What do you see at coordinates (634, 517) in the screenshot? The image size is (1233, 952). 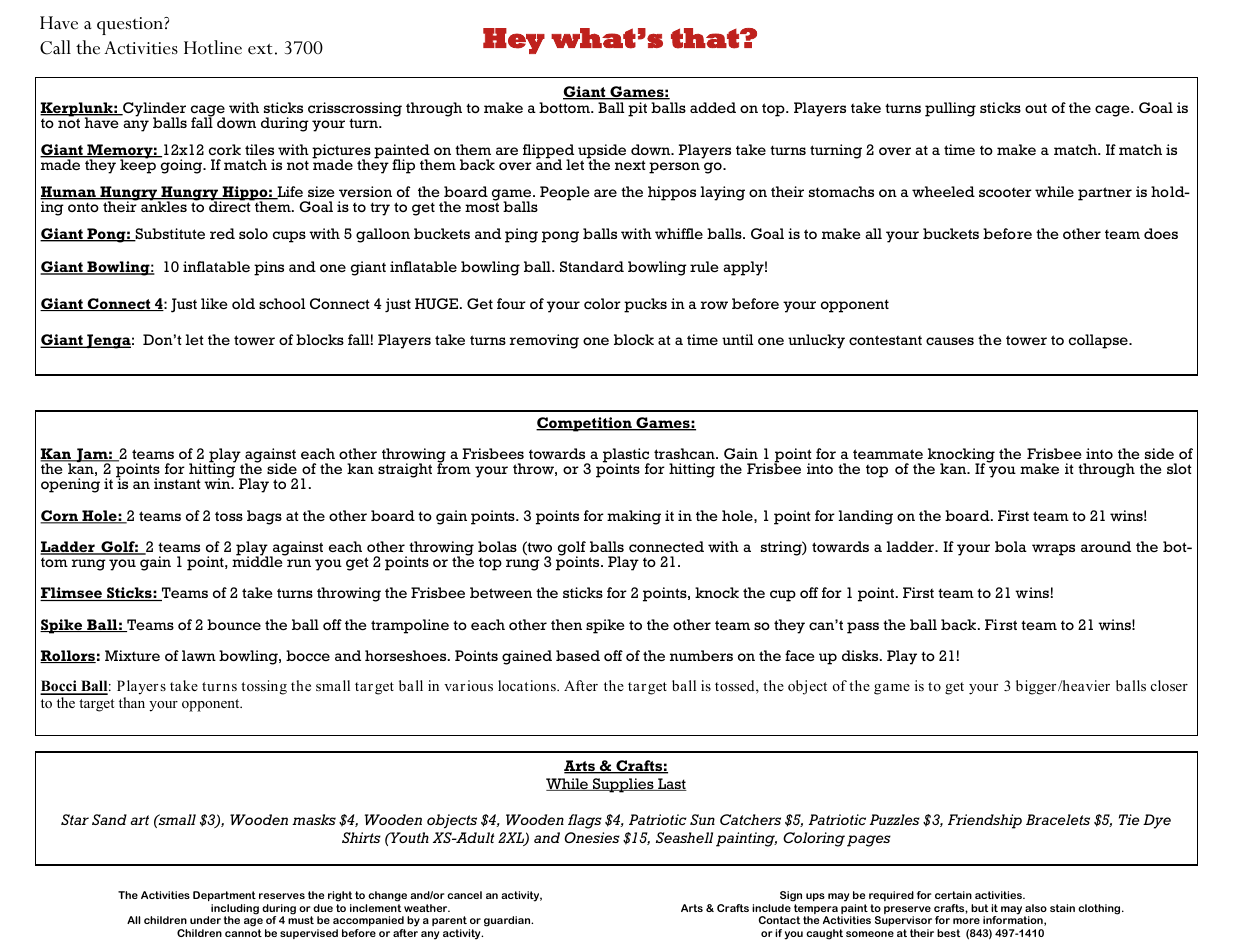 I see `making` at bounding box center [634, 517].
